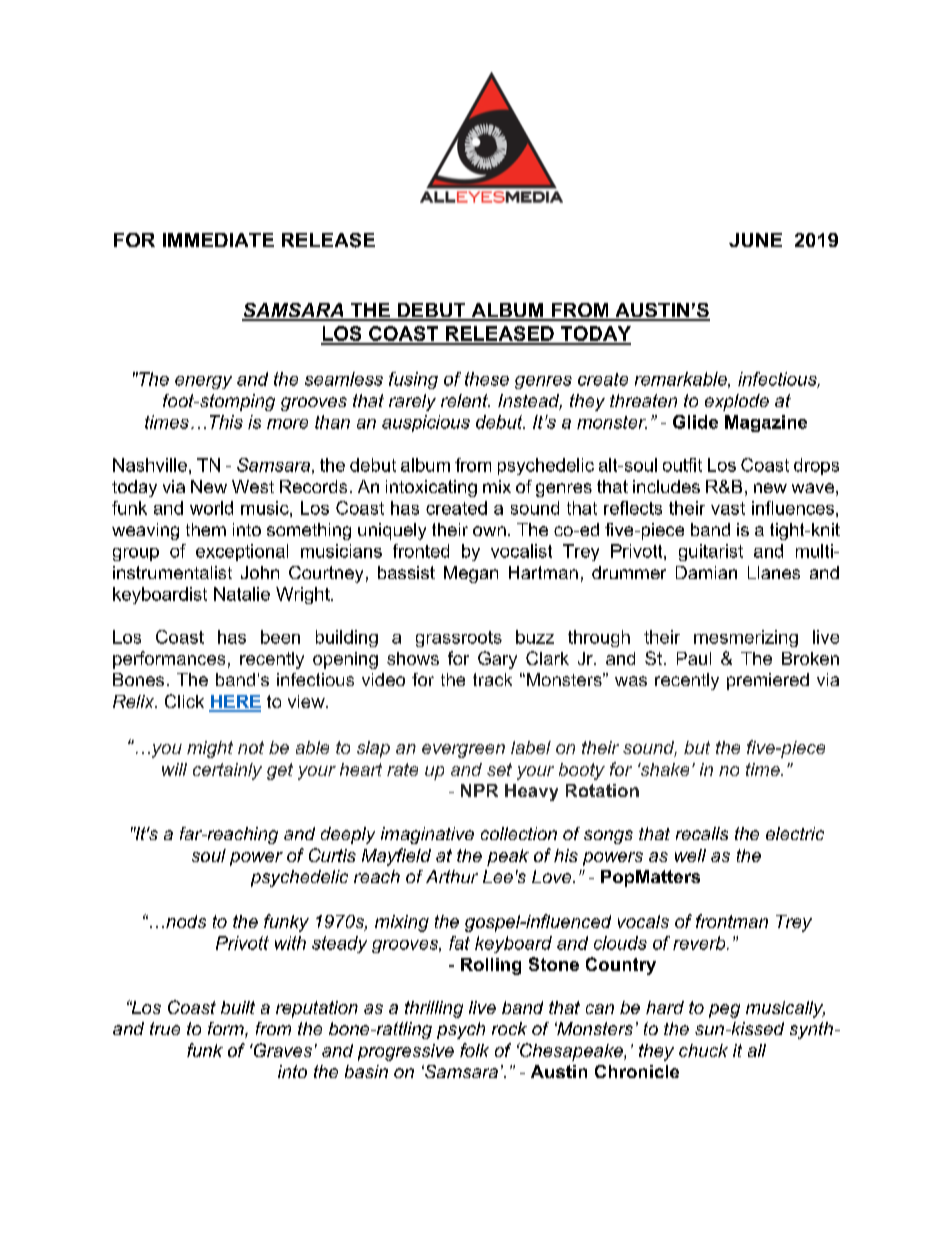 Image resolution: width=952 pixels, height=1233 pixels. Describe the element at coordinates (746, 638) in the page. I see `mesmerizing` at that location.
